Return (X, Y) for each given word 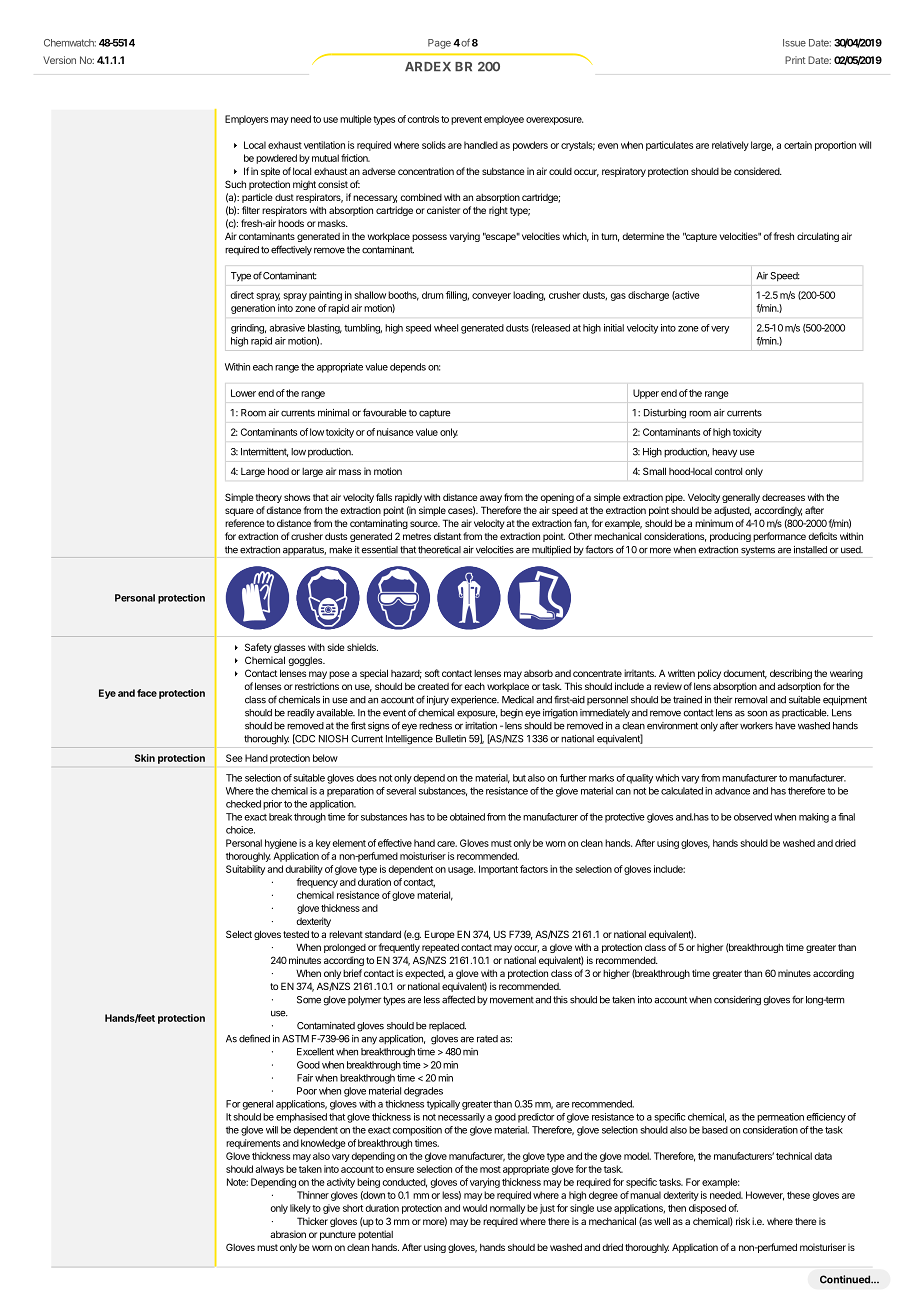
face (147, 693)
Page (439, 44)
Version (59, 60)
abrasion (288, 1234)
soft (432, 673)
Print (795, 60)
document (745, 674)
